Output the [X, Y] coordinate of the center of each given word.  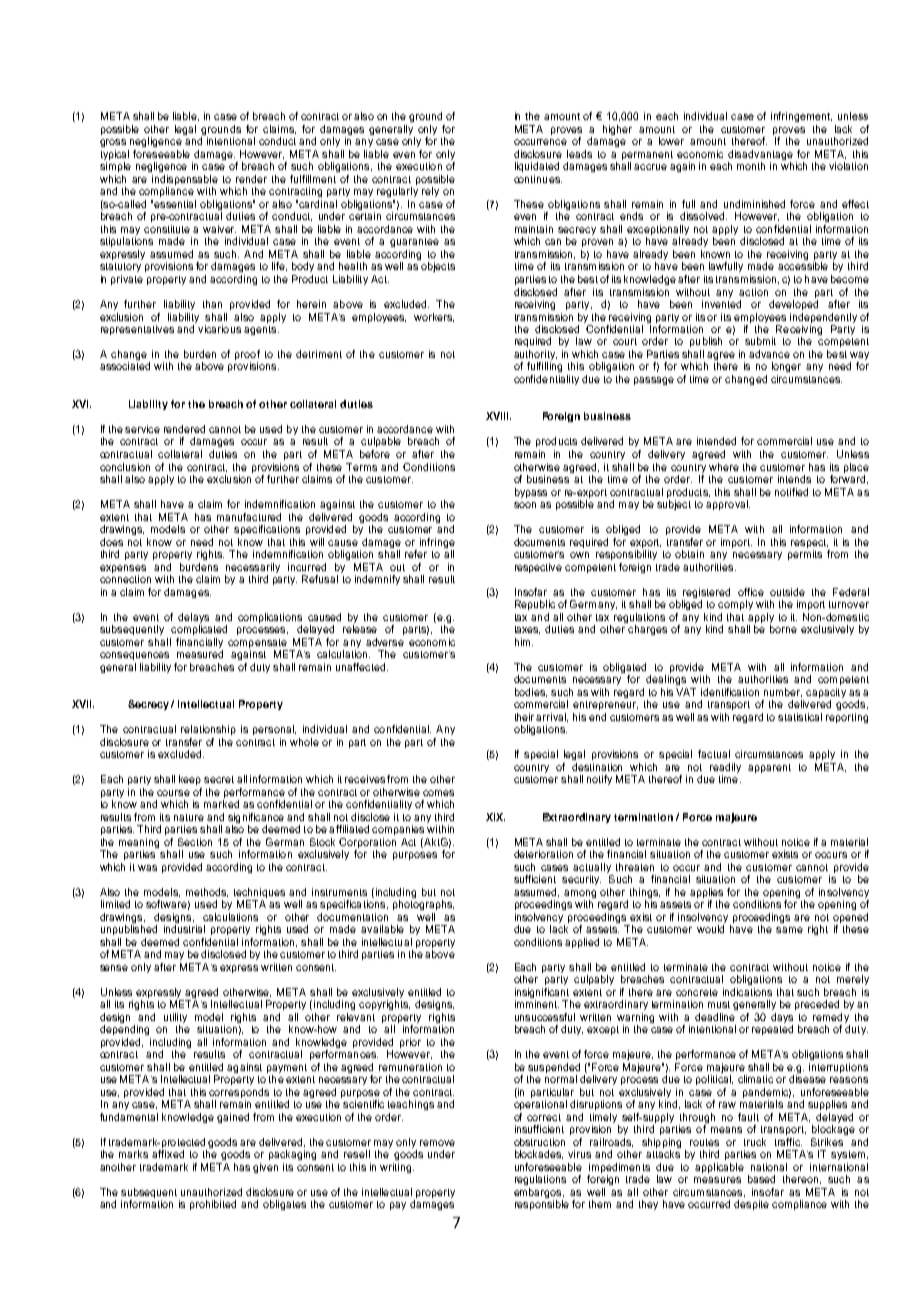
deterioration [543, 854]
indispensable [185, 181]
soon [525, 505]
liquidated [537, 167]
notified [791, 492]
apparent [769, 768]
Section [195, 842]
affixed [168, 1154]
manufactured [249, 517]
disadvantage [760, 156]
